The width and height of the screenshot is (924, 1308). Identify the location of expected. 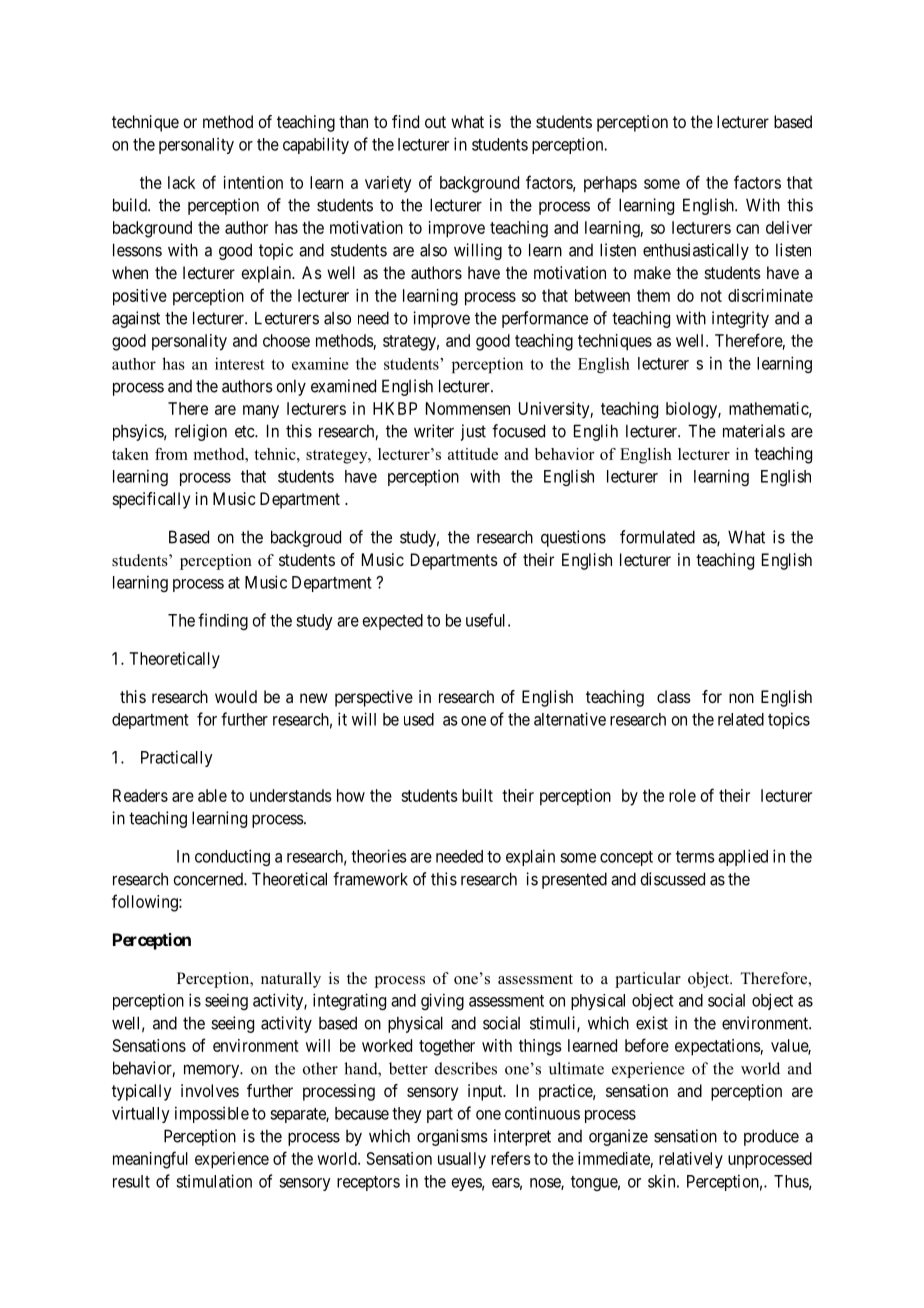
(393, 622).
